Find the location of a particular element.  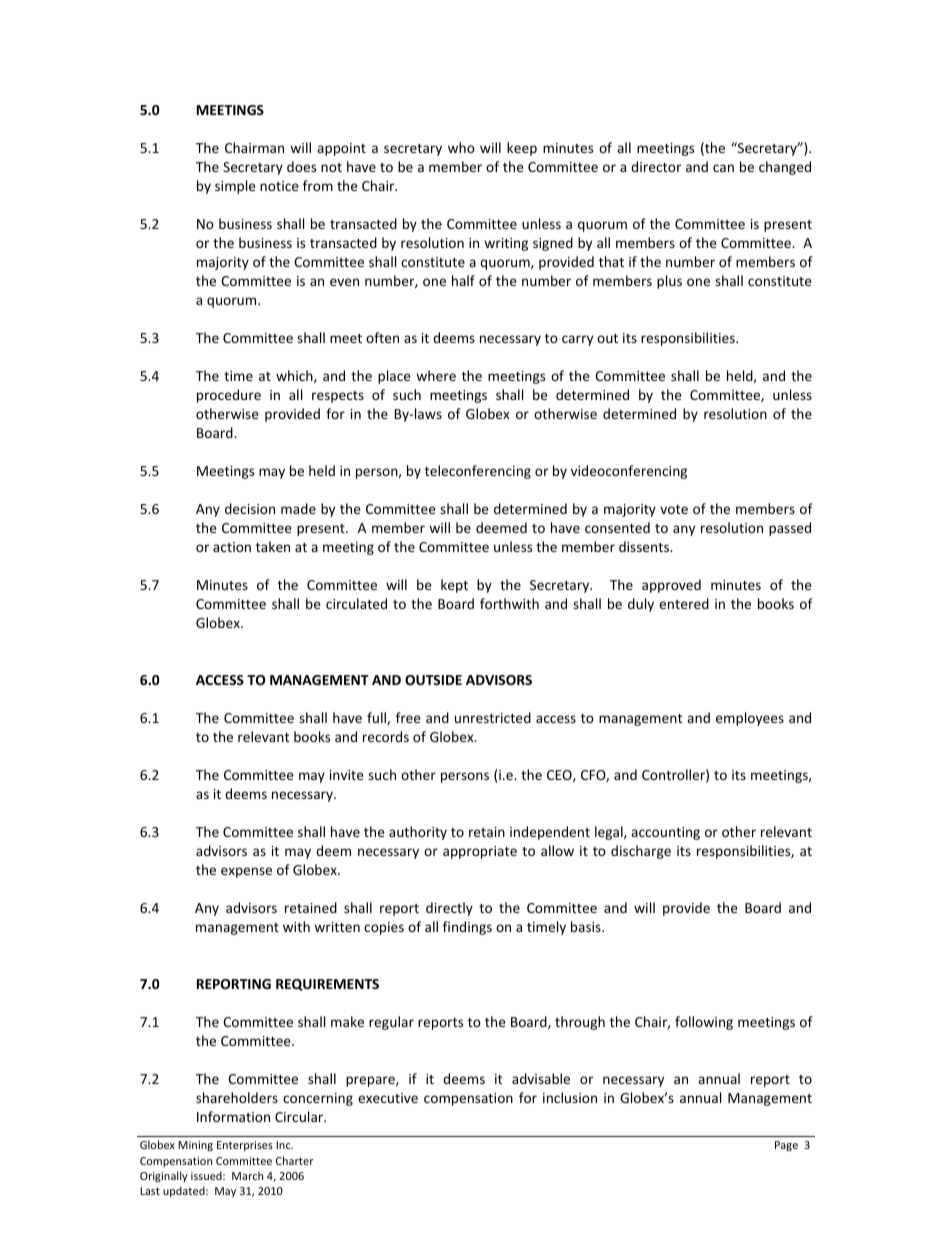

decision is located at coordinates (250, 508).
